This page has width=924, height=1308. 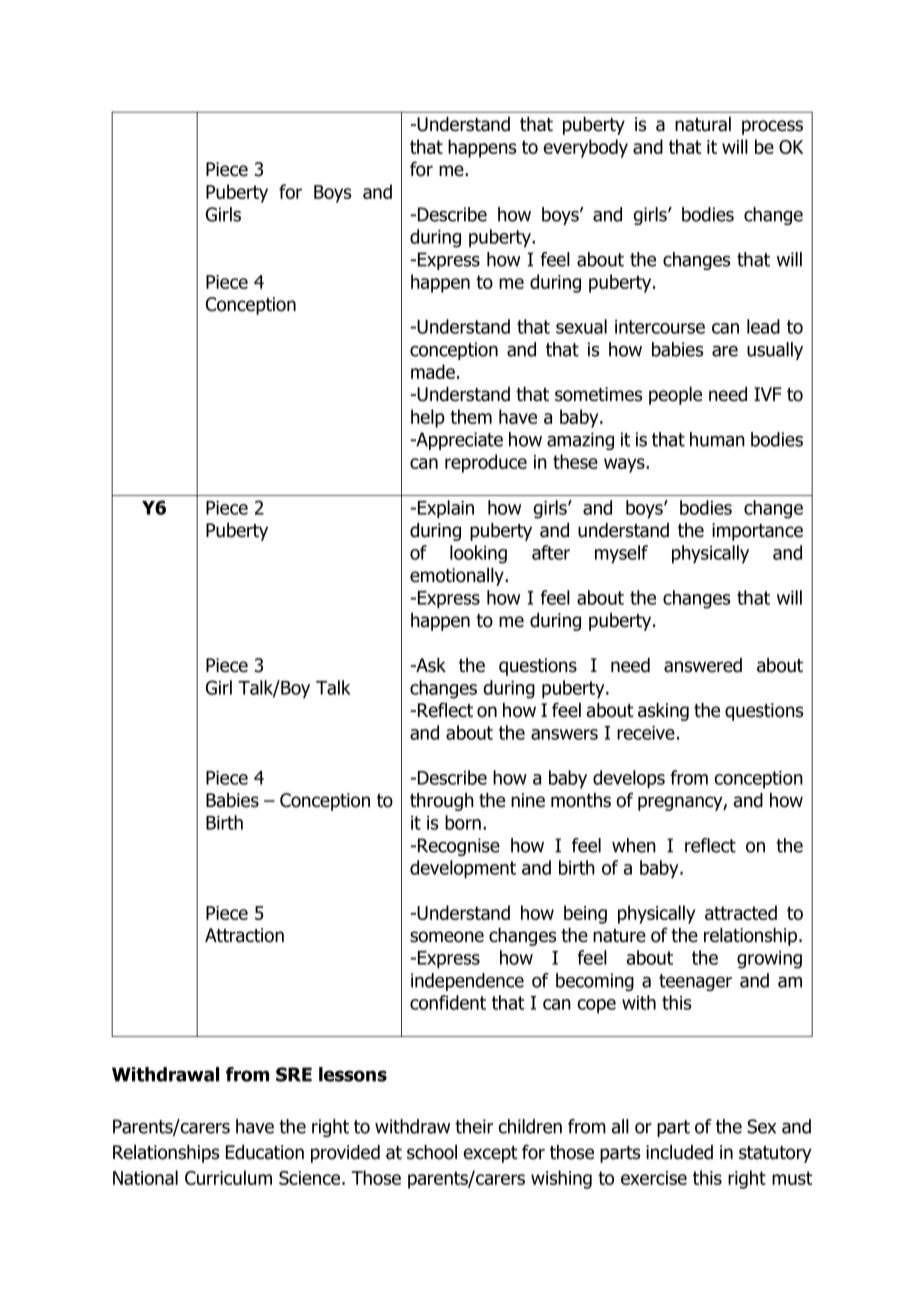 I want to click on everybody, so click(x=585, y=148).
